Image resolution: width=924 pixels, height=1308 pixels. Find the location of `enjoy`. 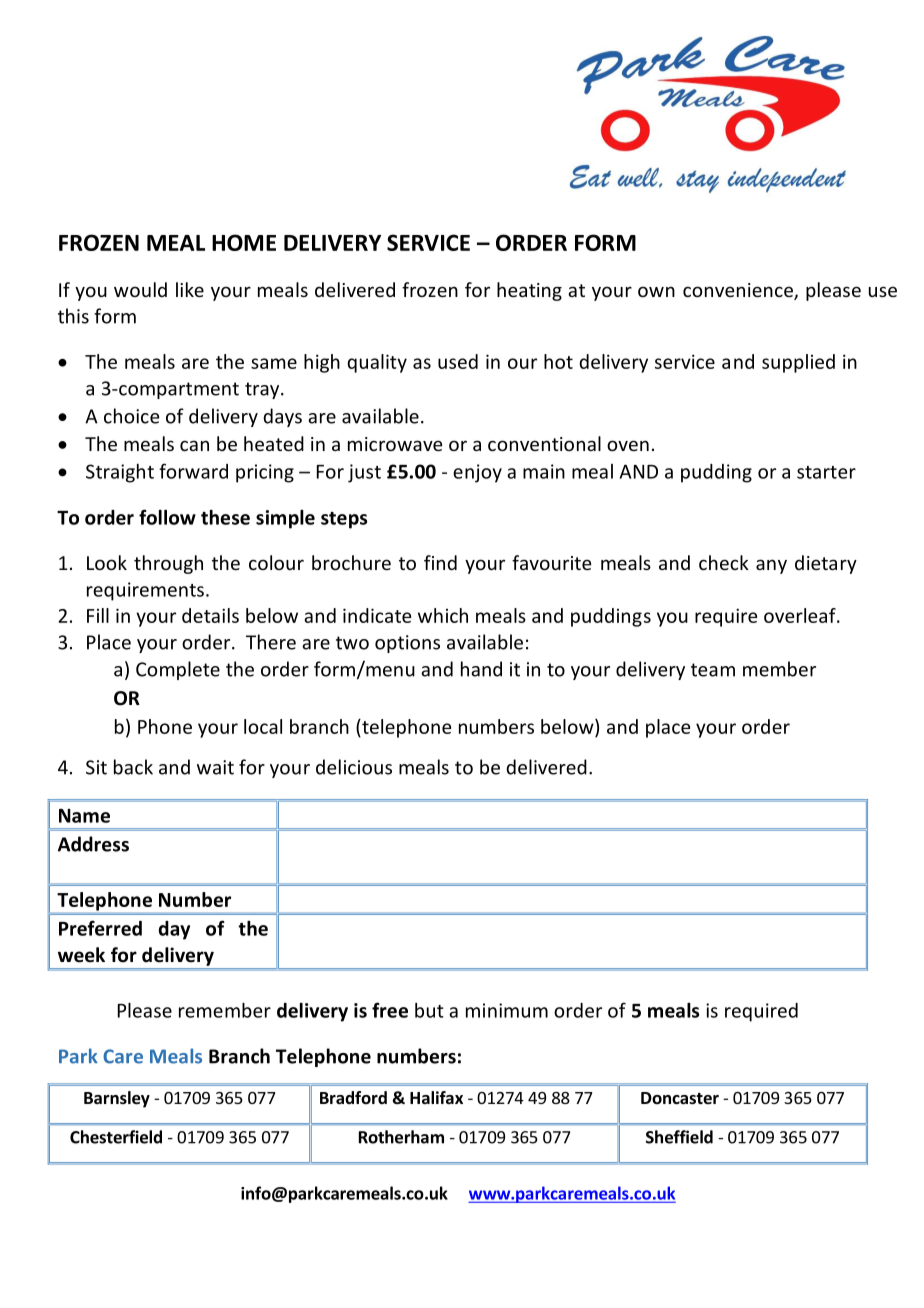

enjoy is located at coordinates (477, 473).
